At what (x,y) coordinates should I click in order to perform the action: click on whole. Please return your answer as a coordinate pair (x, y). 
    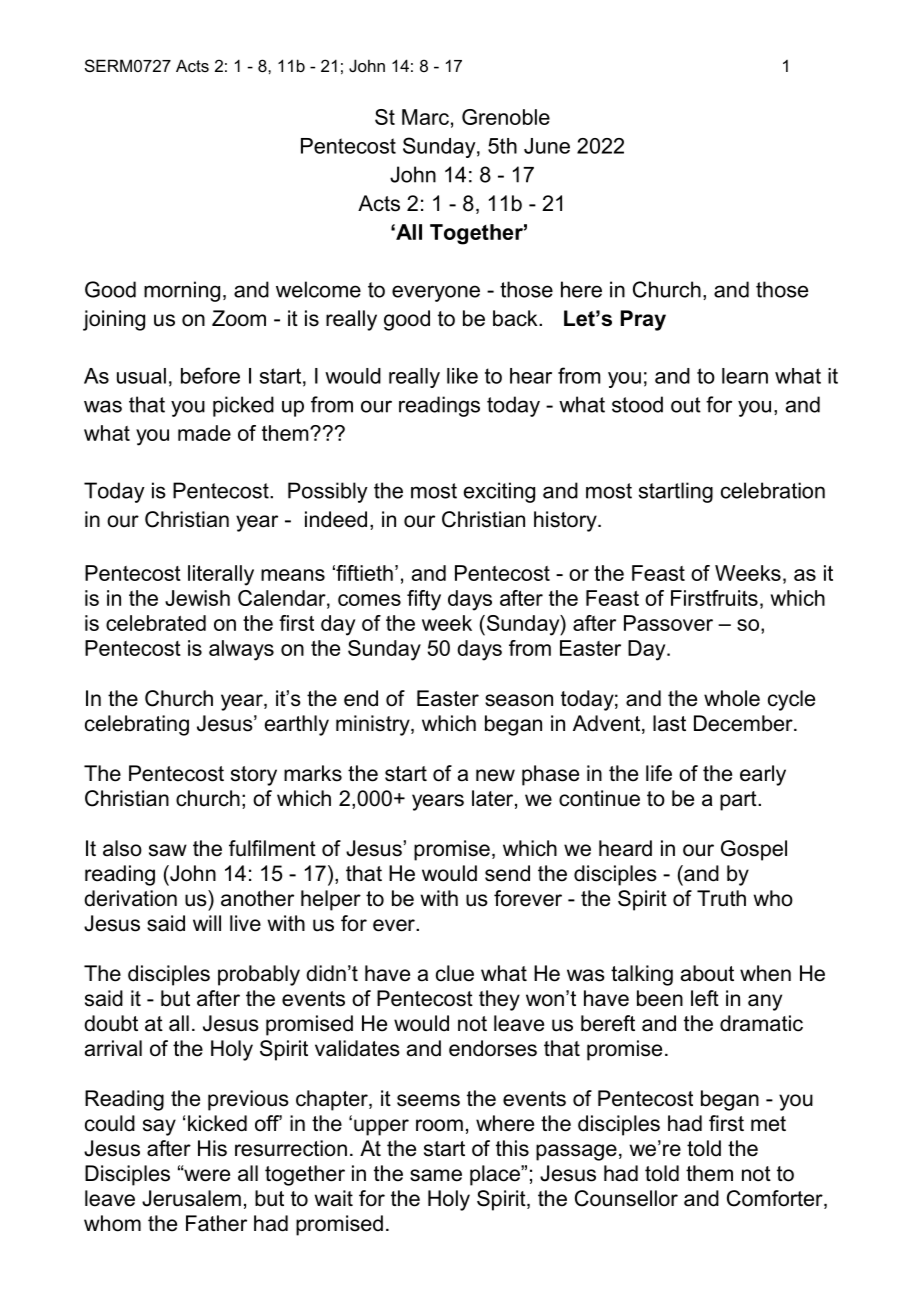
    Looking at the image, I should click on (732, 698).
